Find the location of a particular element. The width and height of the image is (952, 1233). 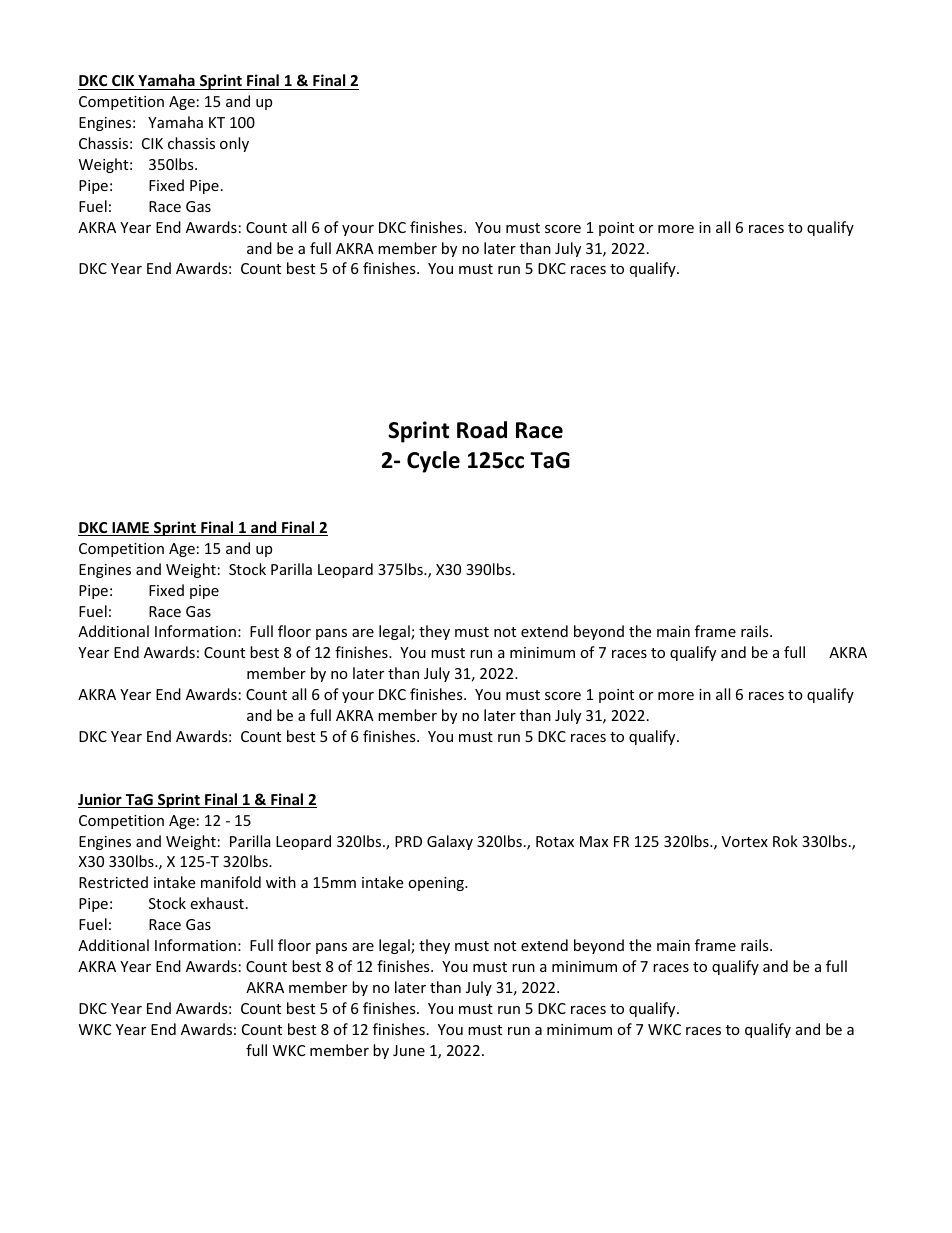

Max is located at coordinates (594, 841).
